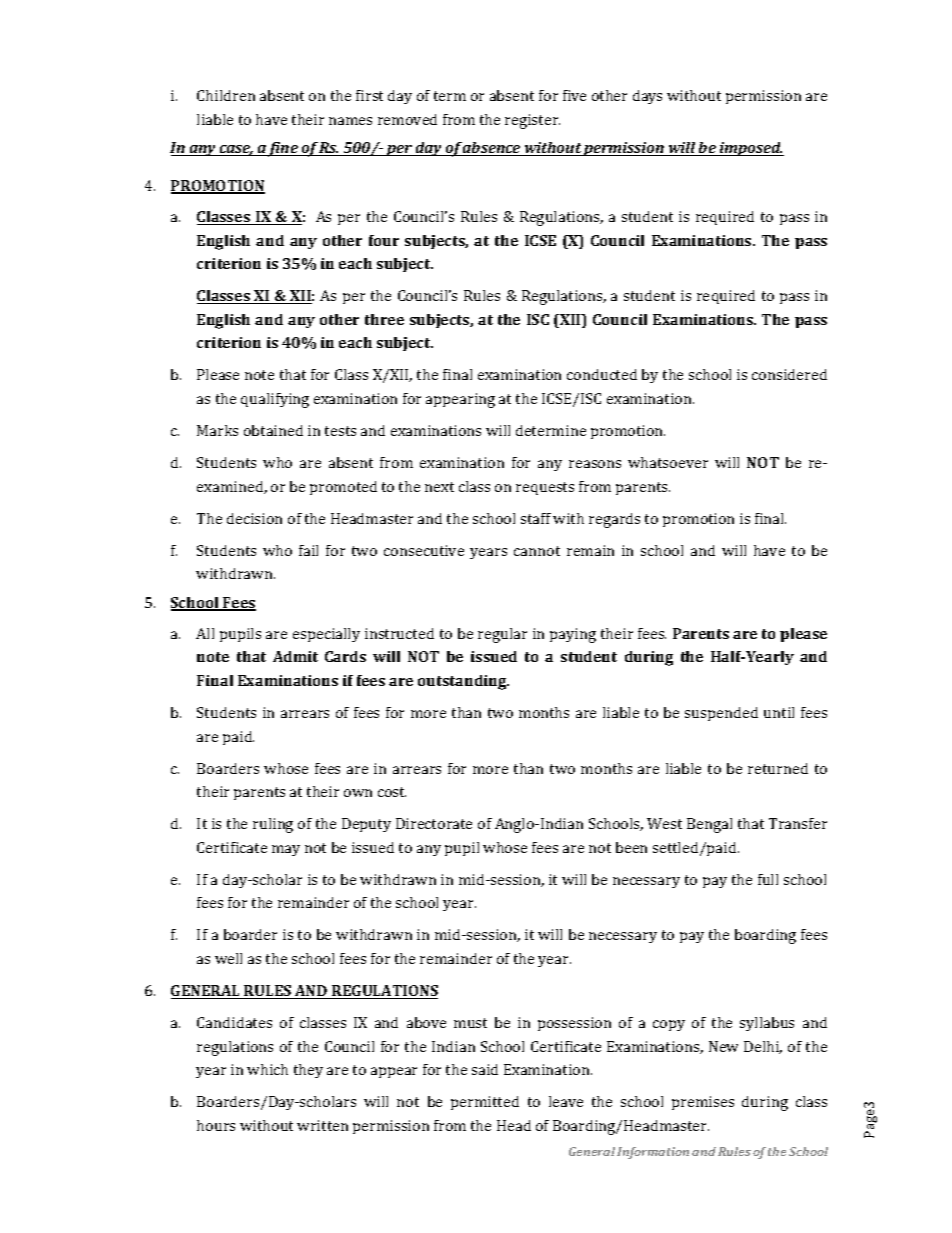 The width and height of the image is (952, 1233). What do you see at coordinates (502, 635) in the image?
I see `regular` at bounding box center [502, 635].
